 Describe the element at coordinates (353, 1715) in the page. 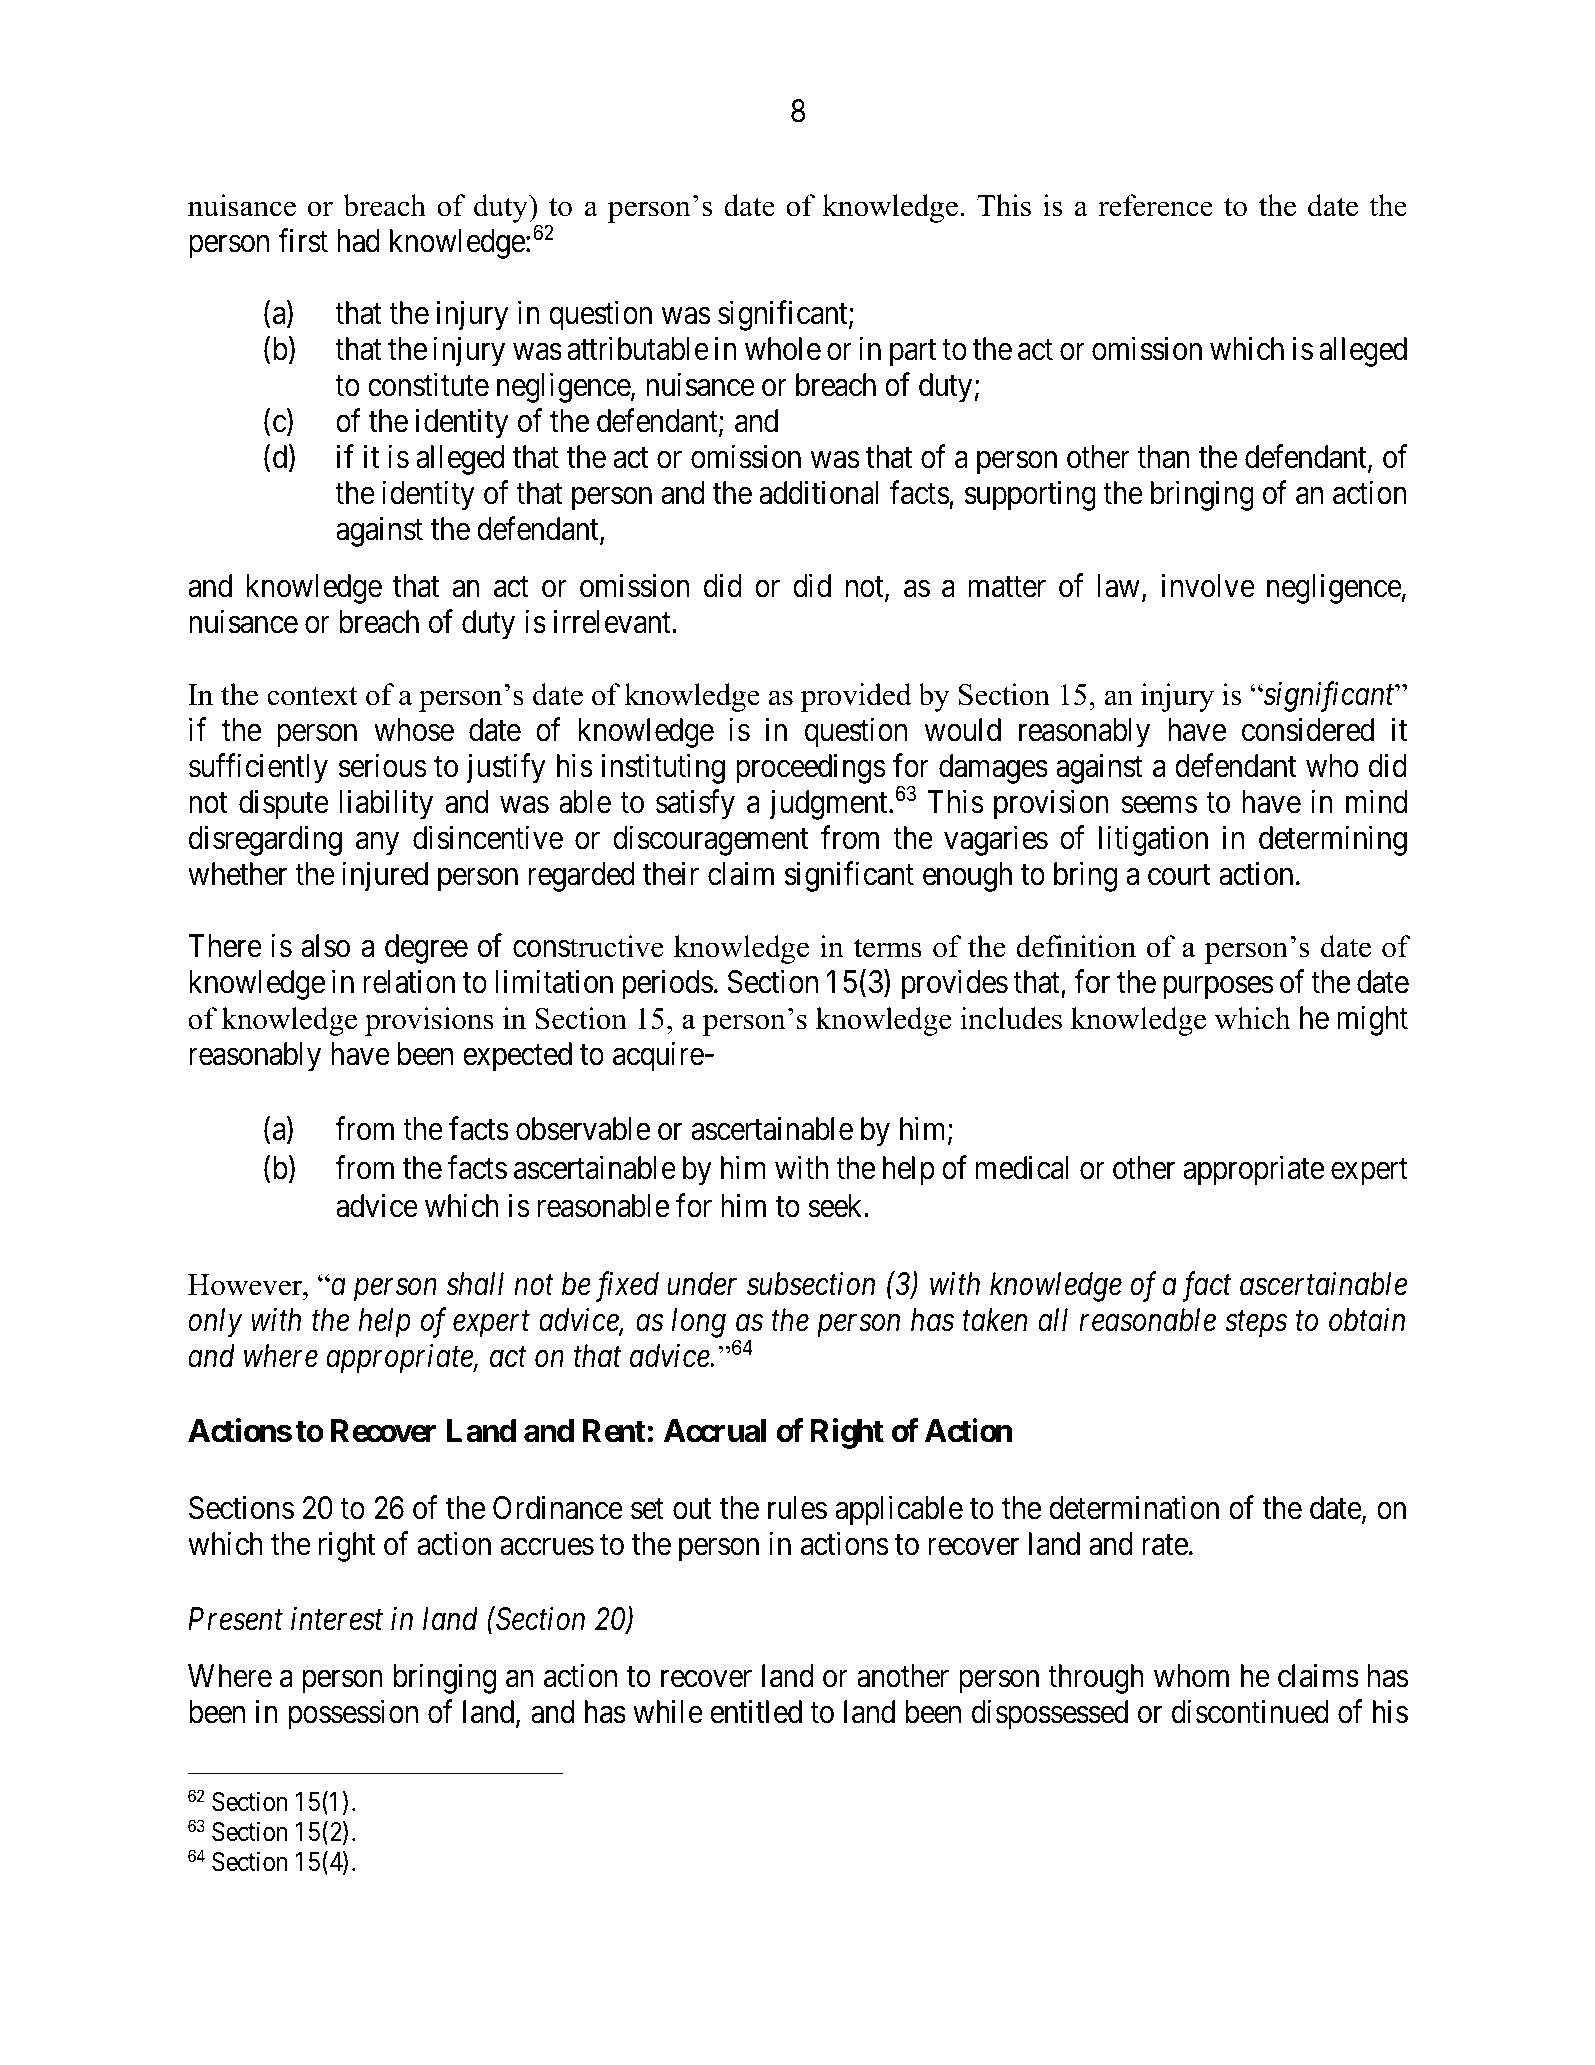

I see `possession` at that location.
